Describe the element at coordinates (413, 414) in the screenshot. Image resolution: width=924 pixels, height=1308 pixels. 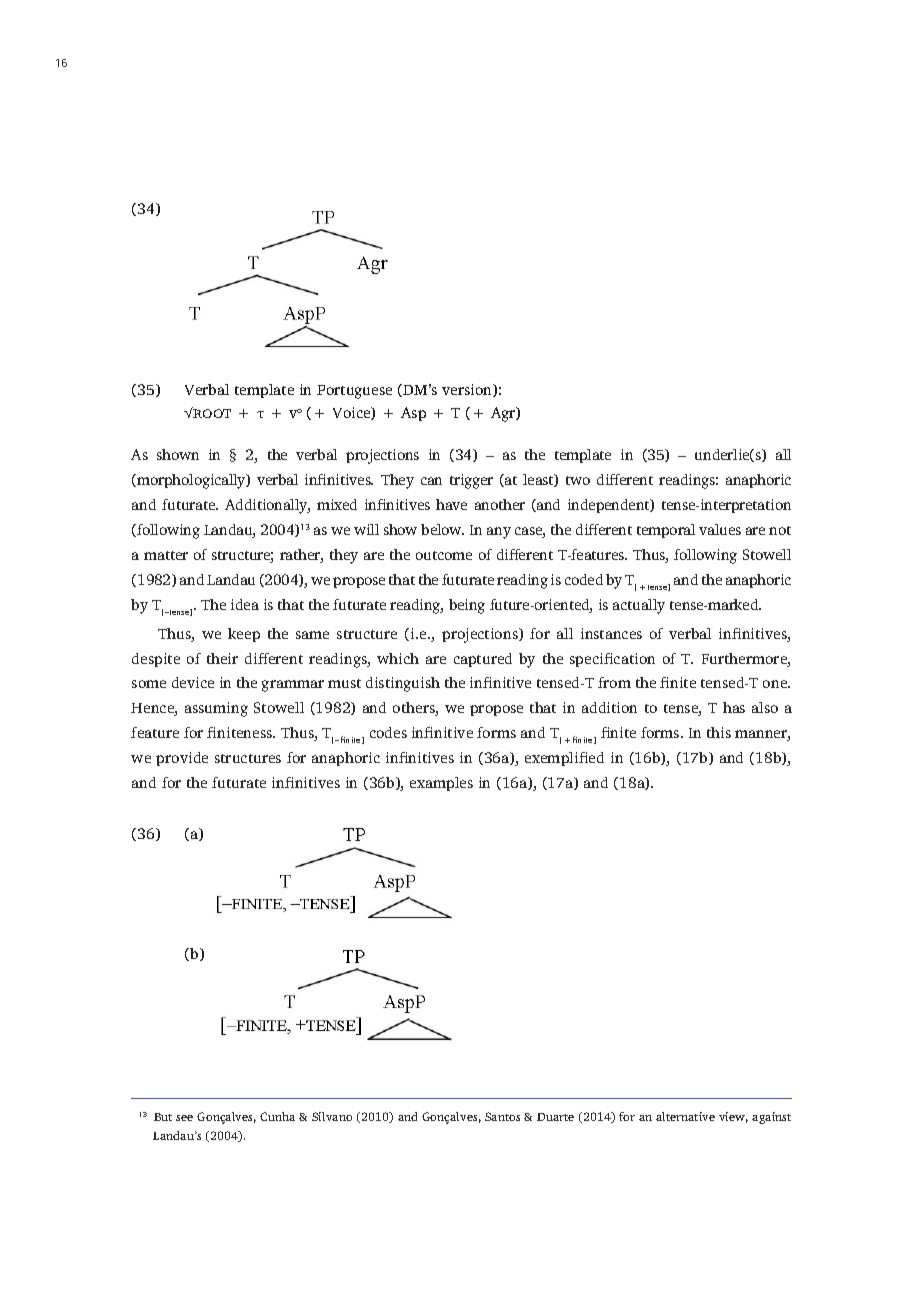
I see `Asp` at that location.
